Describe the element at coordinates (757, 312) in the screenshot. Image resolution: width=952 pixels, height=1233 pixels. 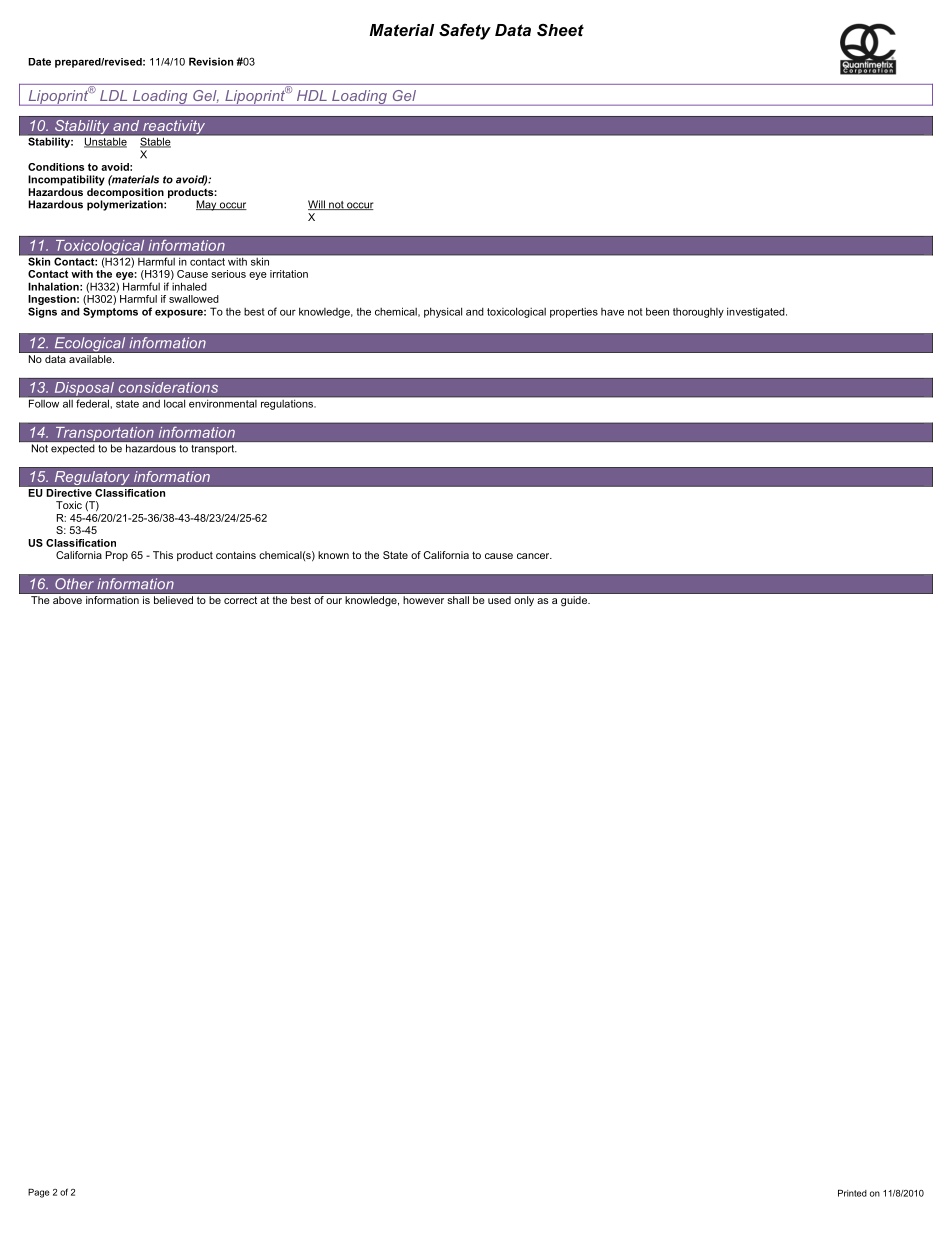
I see `investigated` at that location.
